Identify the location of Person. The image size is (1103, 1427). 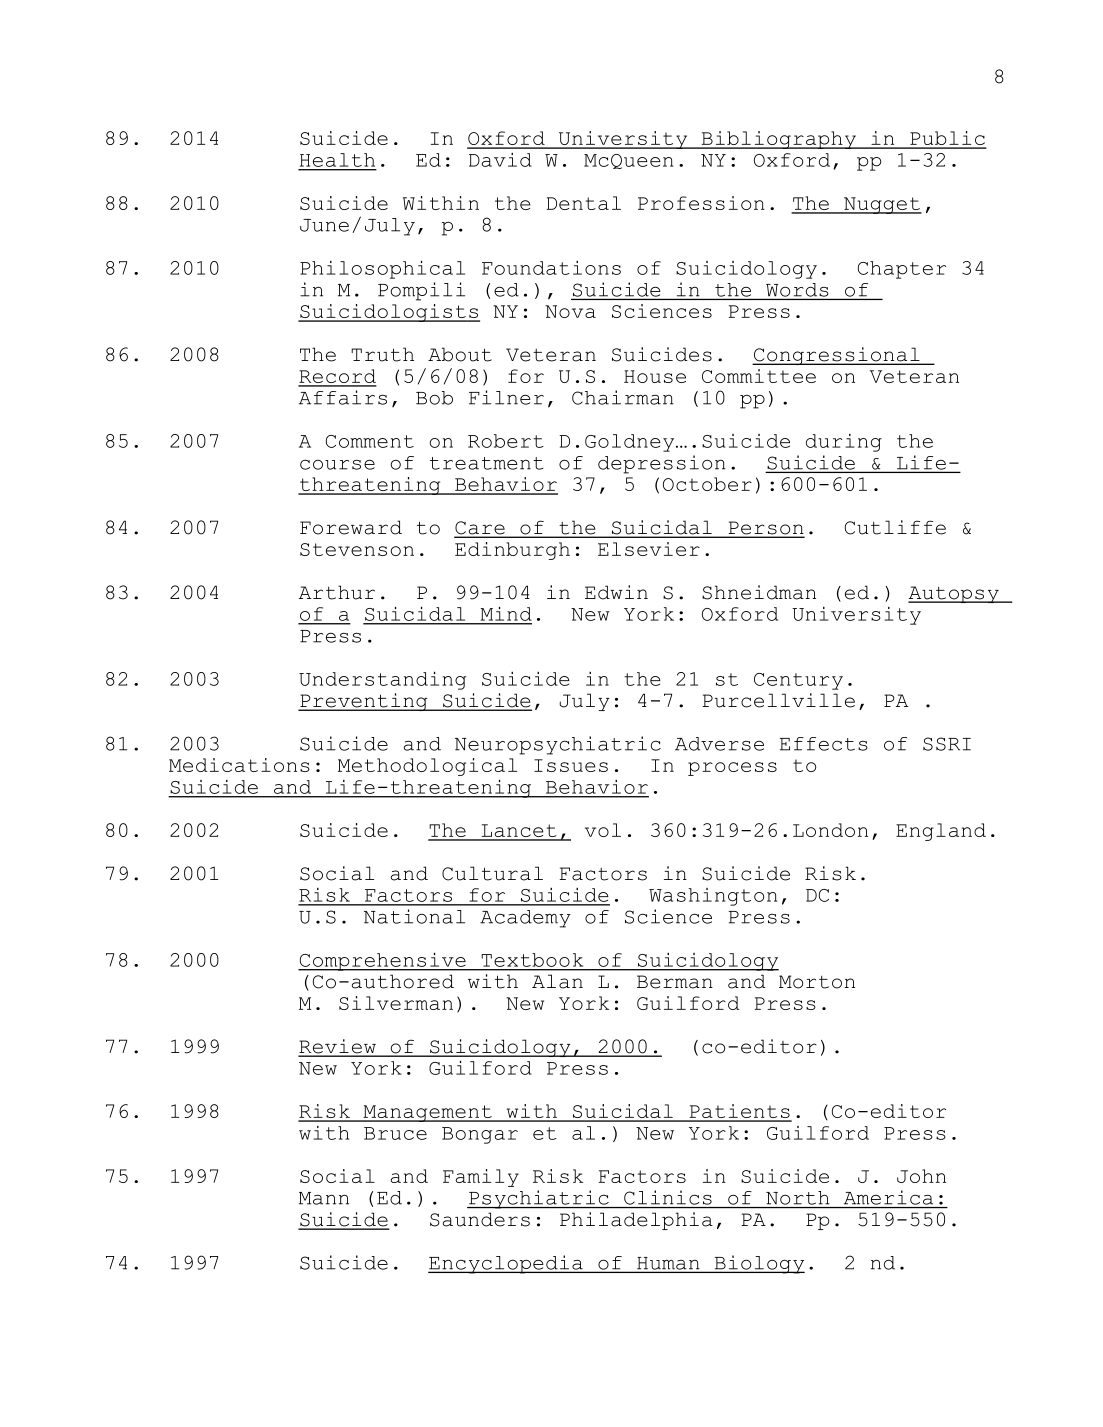
(765, 529).
